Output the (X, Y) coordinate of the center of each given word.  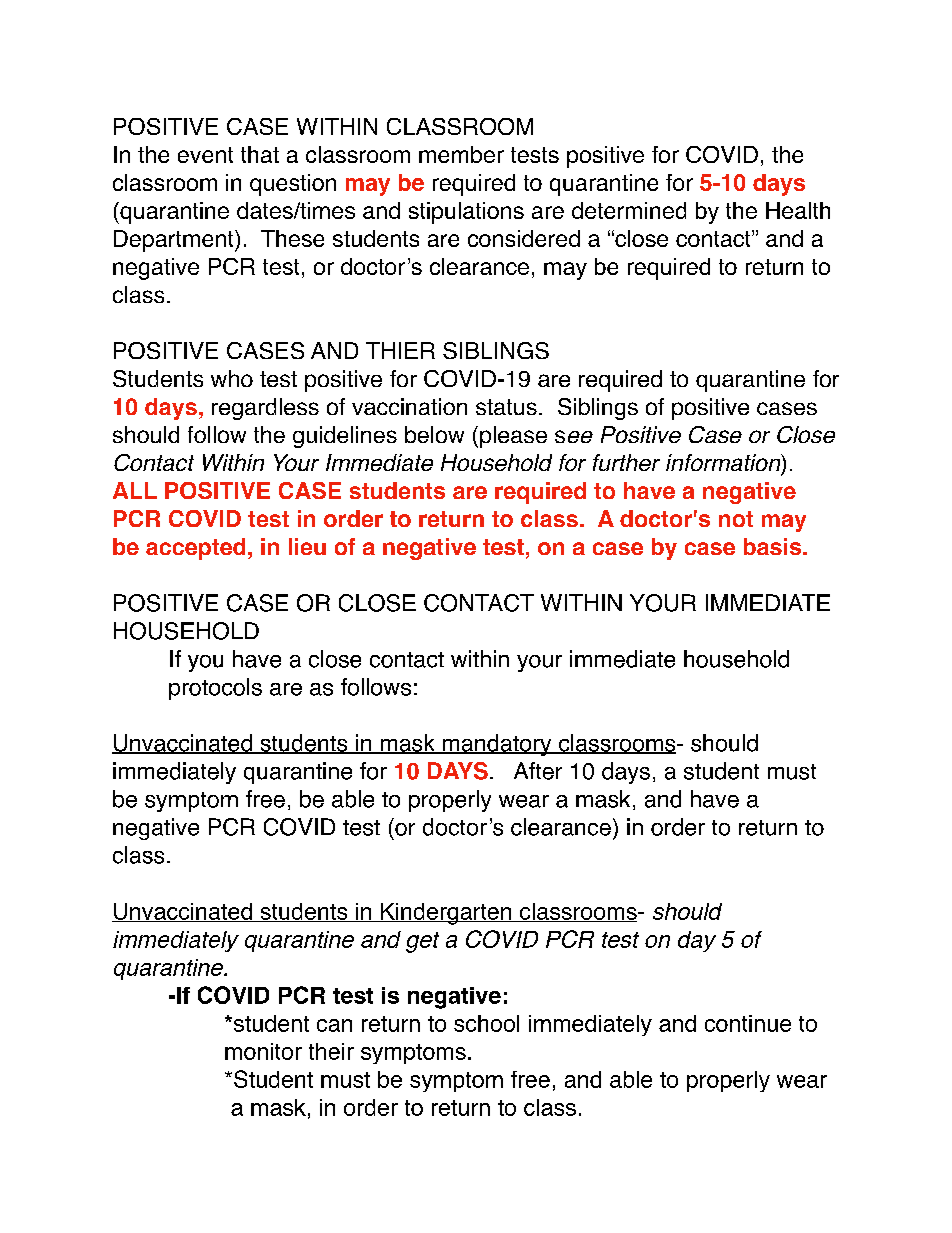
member (461, 154)
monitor (263, 1051)
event (205, 155)
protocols (215, 689)
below (434, 434)
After (538, 771)
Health (798, 210)
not (736, 519)
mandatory (497, 745)
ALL (135, 490)
